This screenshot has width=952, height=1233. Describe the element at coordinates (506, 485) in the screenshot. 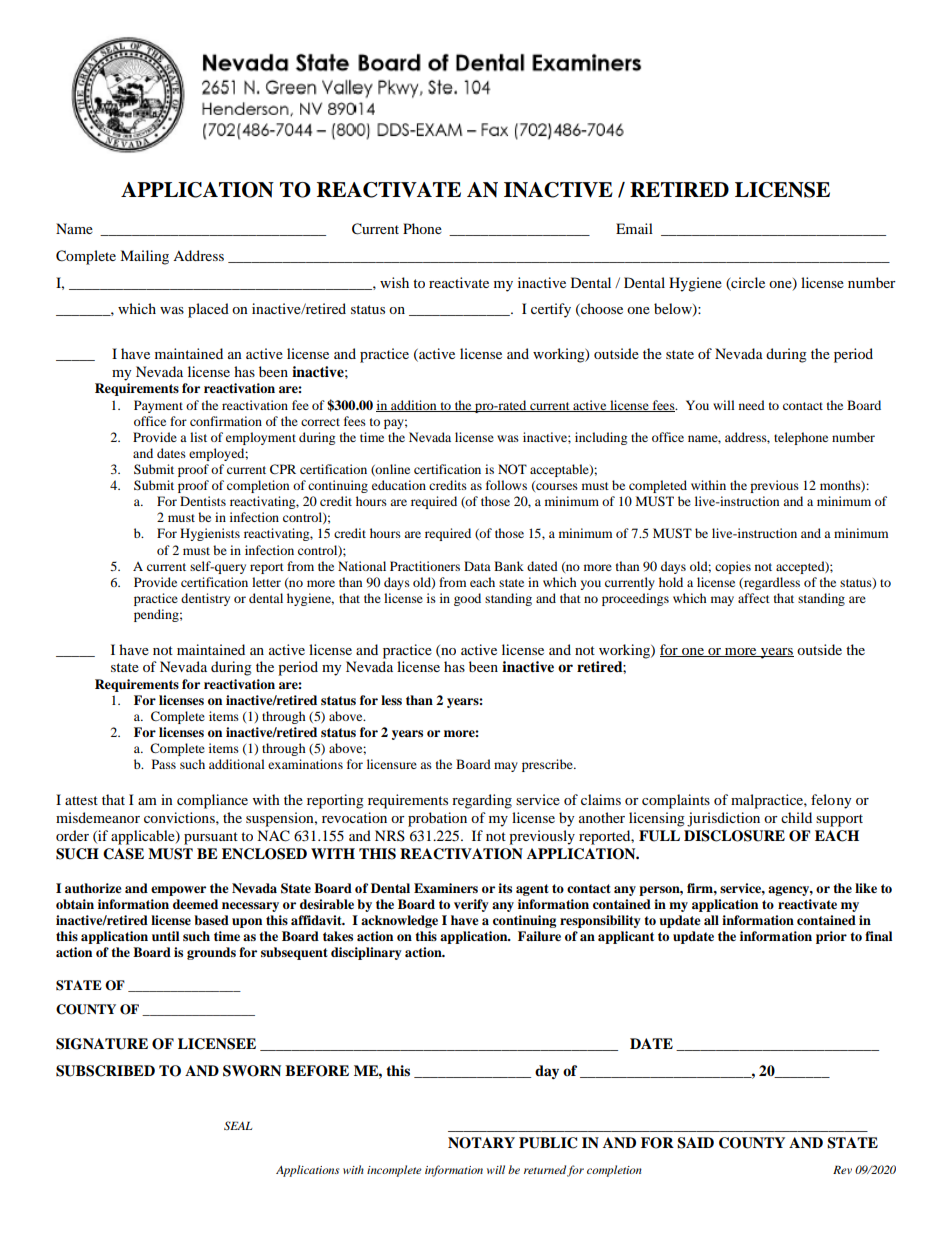

I see `follows` at that location.
